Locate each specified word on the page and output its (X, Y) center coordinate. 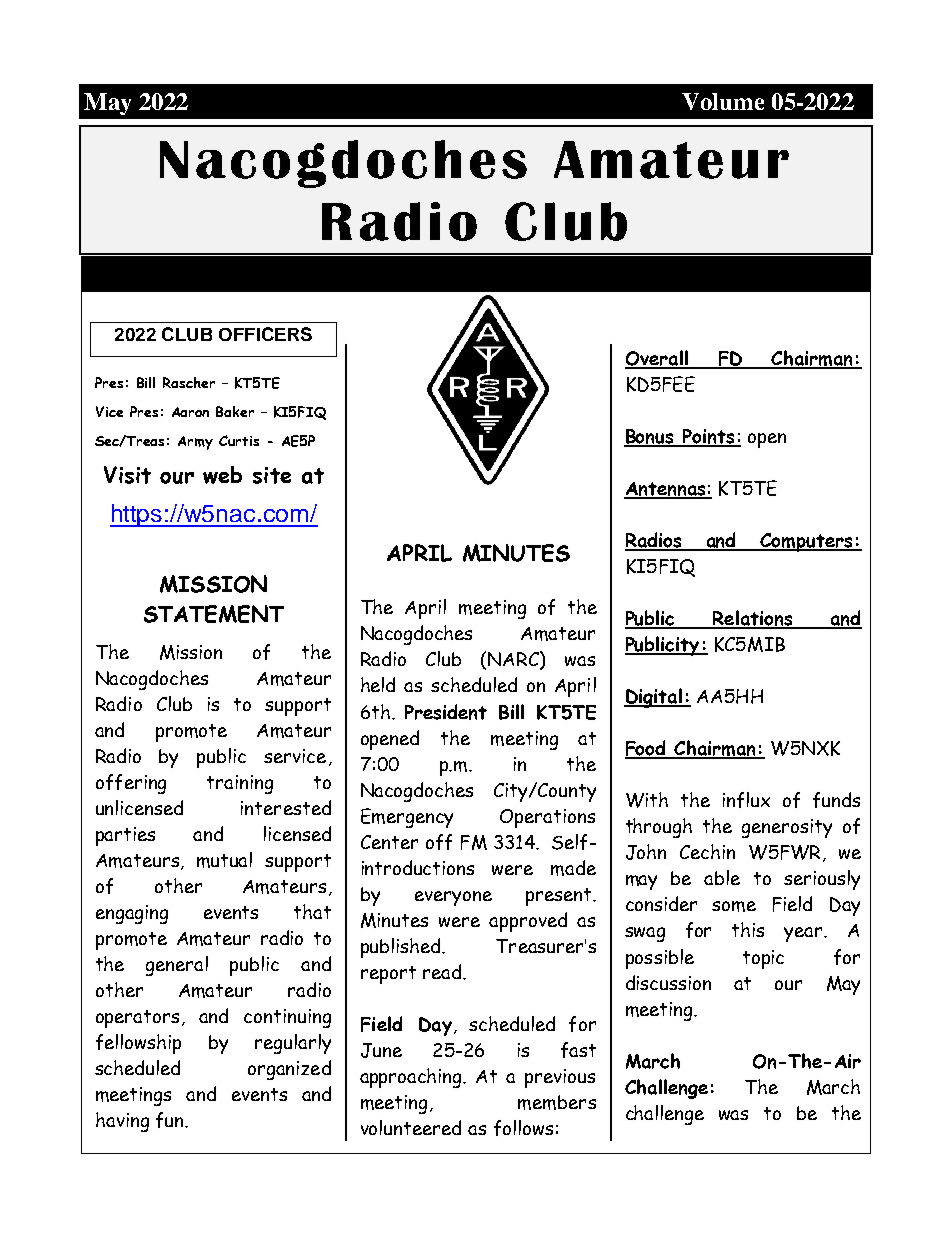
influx (746, 800)
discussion (668, 982)
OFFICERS (265, 334)
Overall (657, 359)
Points (709, 437)
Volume (723, 101)
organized (289, 1070)
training (240, 784)
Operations (547, 818)
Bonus (650, 437)
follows (523, 1128)
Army (195, 443)
